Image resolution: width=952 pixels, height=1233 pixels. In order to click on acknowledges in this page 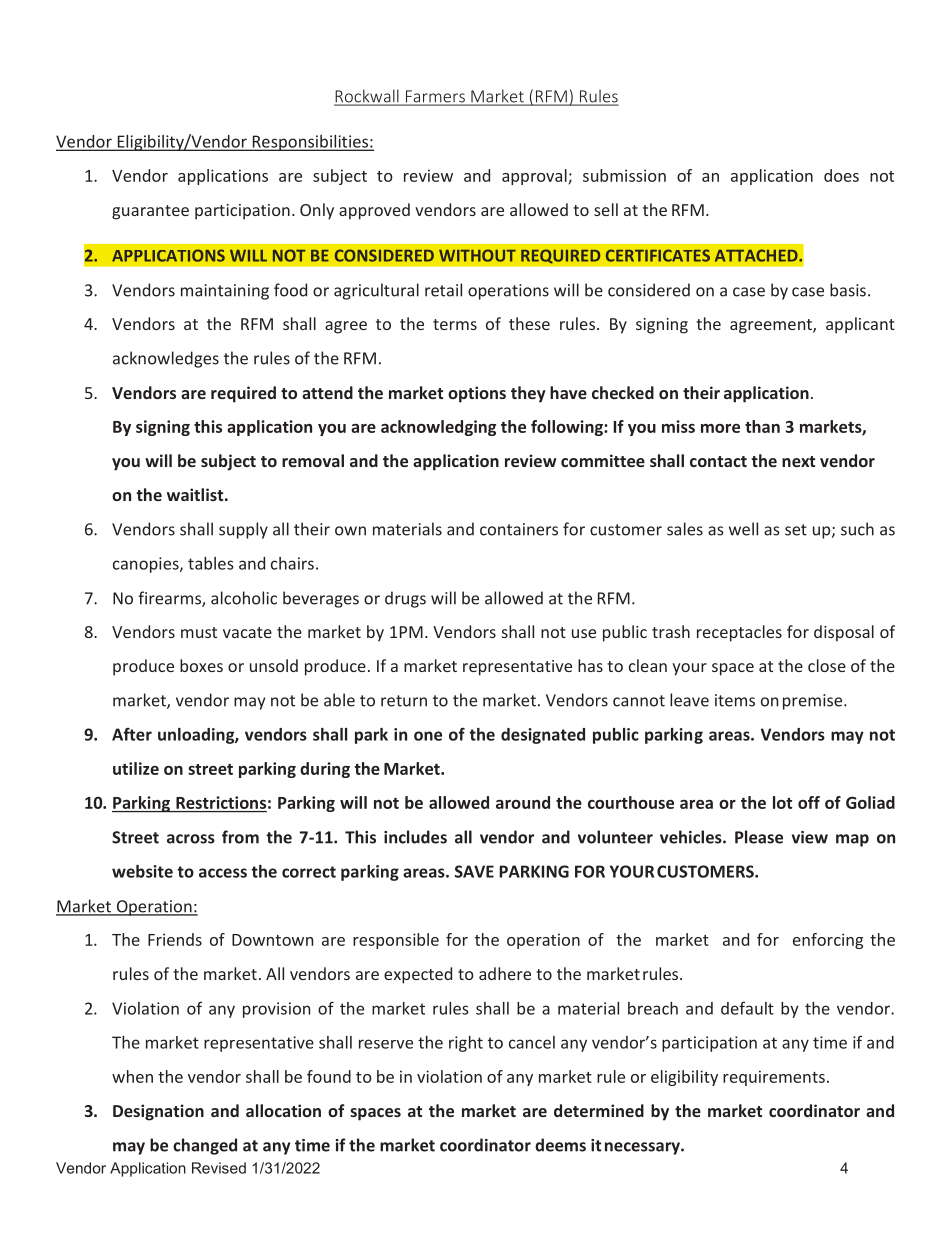, I will do `click(166, 359)`.
